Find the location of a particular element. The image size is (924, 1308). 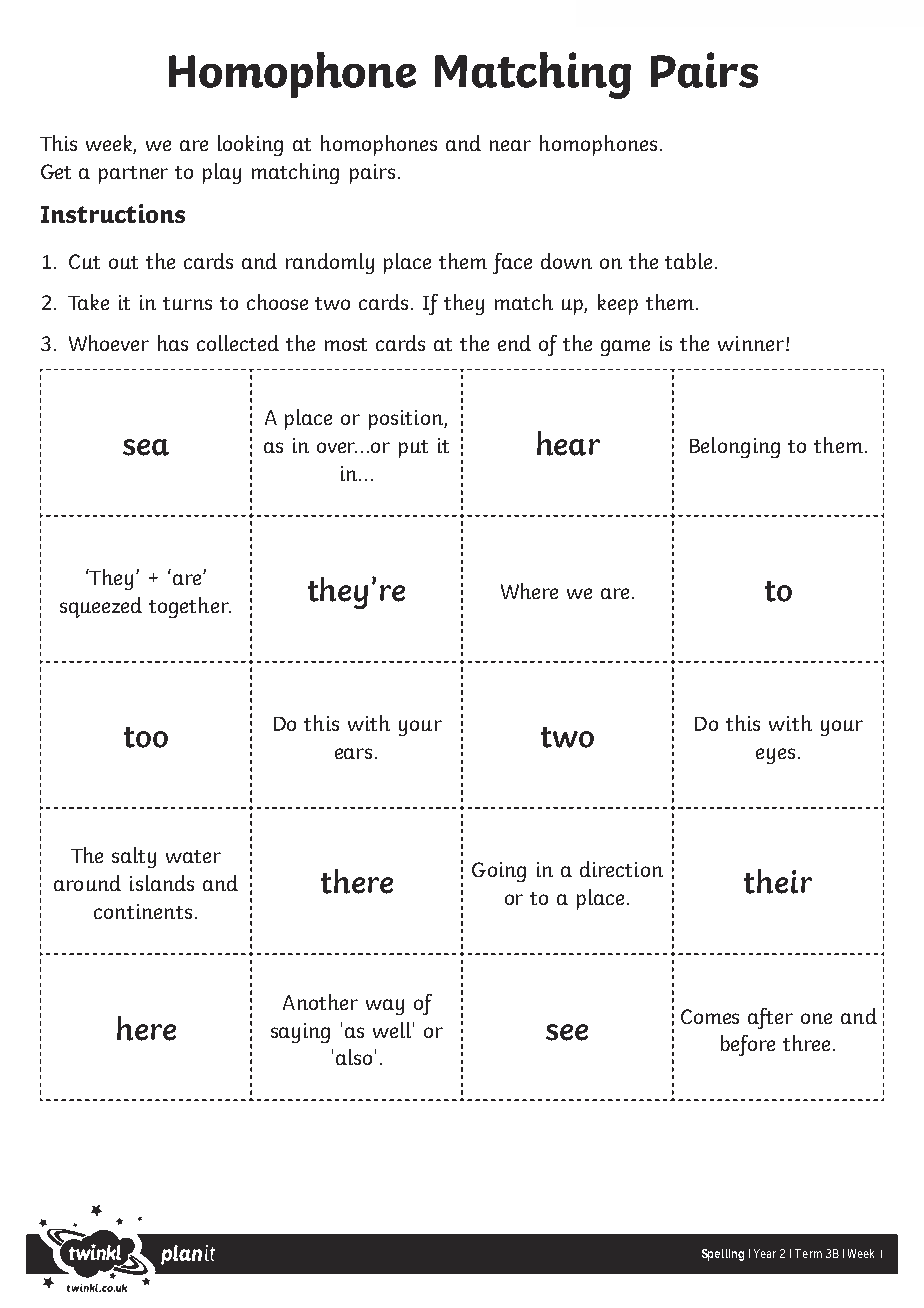

ears is located at coordinates (353, 753).
